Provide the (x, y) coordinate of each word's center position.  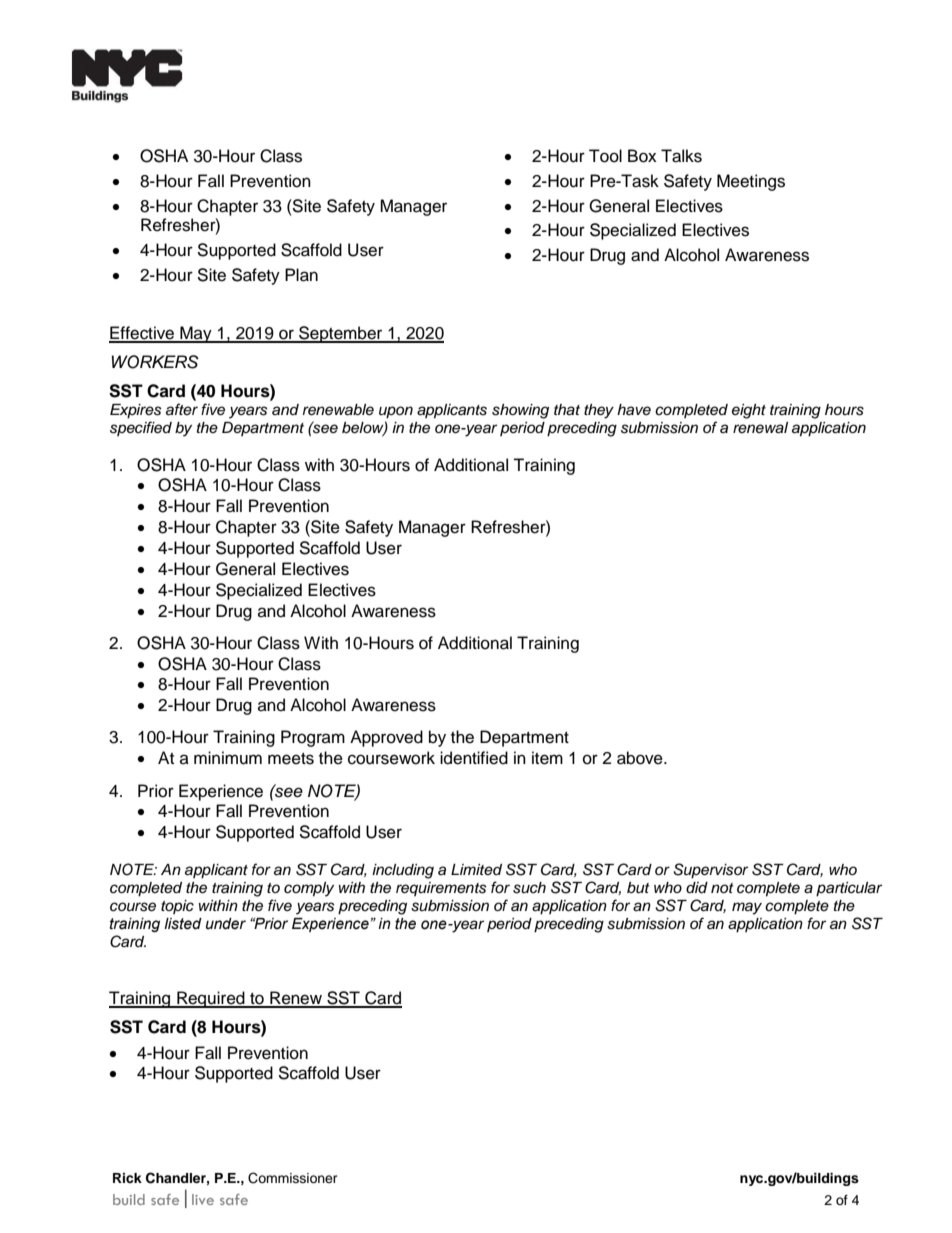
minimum (228, 758)
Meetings (751, 182)
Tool (605, 156)
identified (474, 758)
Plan (301, 275)
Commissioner (293, 1178)
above (641, 758)
